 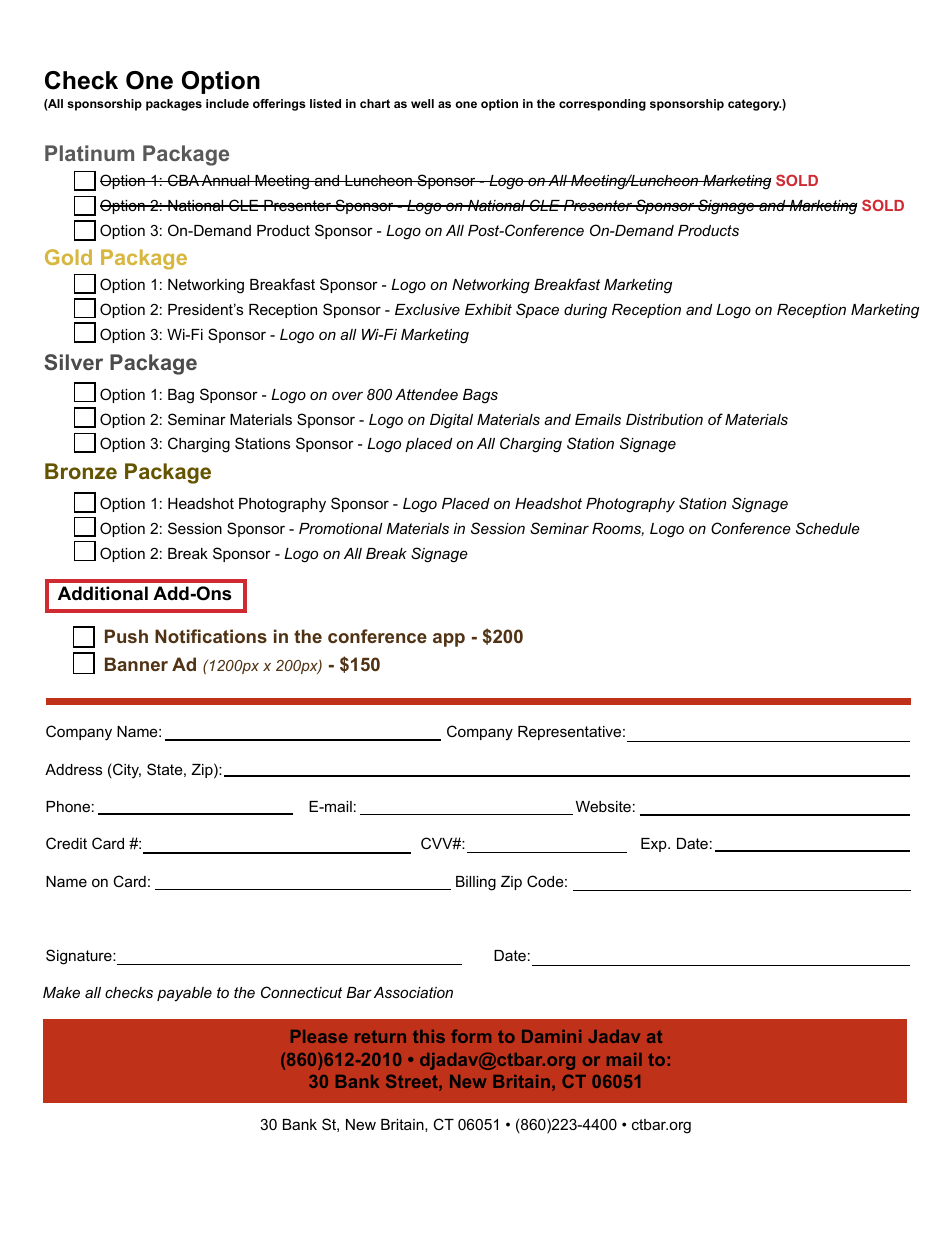 What do you see at coordinates (184, 994) in the image?
I see `payable` at bounding box center [184, 994].
